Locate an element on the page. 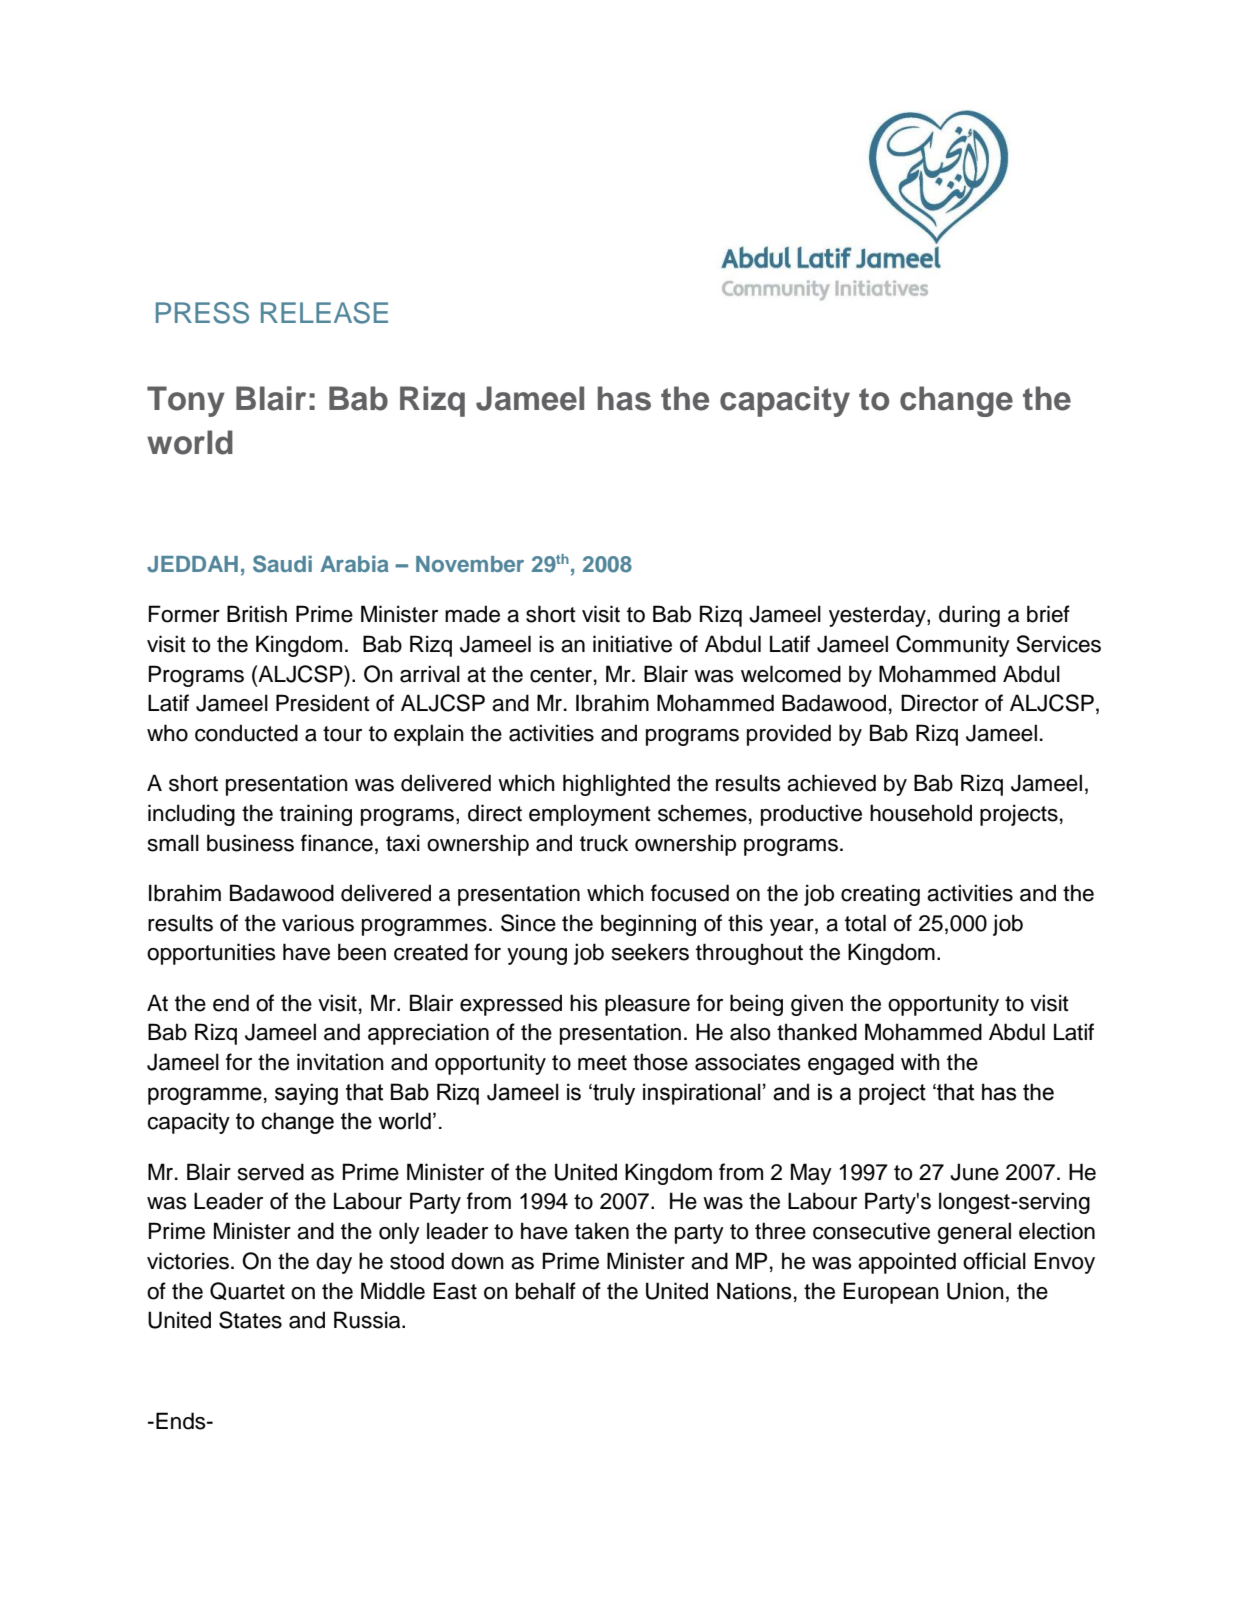  November is located at coordinates (470, 564).
